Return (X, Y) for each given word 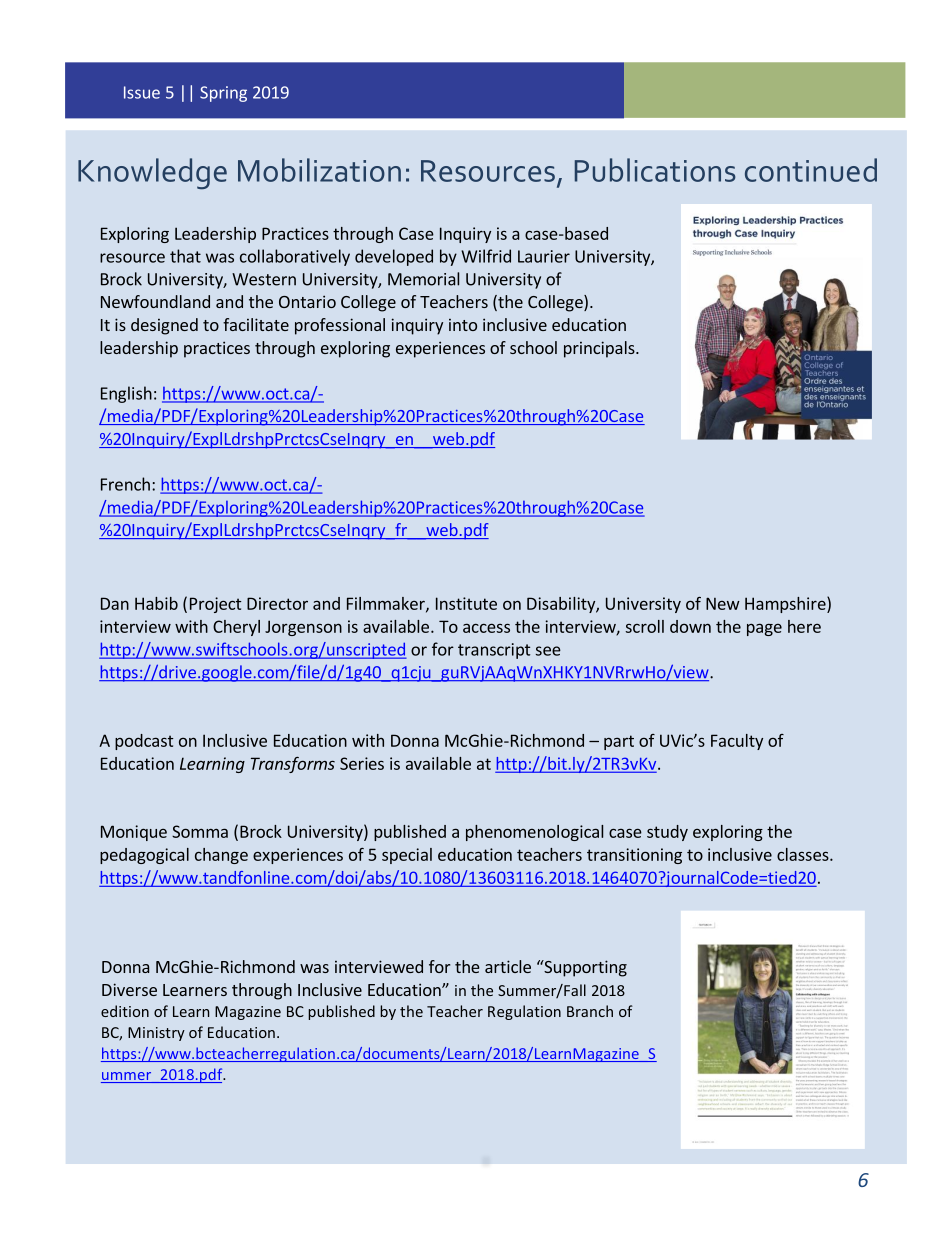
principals (600, 349)
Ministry (156, 1034)
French (125, 484)
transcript (494, 651)
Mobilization (319, 170)
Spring (223, 94)
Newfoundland (155, 301)
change (221, 856)
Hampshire (786, 604)
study (667, 833)
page (764, 629)
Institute (466, 603)
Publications (655, 170)
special (407, 856)
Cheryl (236, 628)
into (463, 325)
